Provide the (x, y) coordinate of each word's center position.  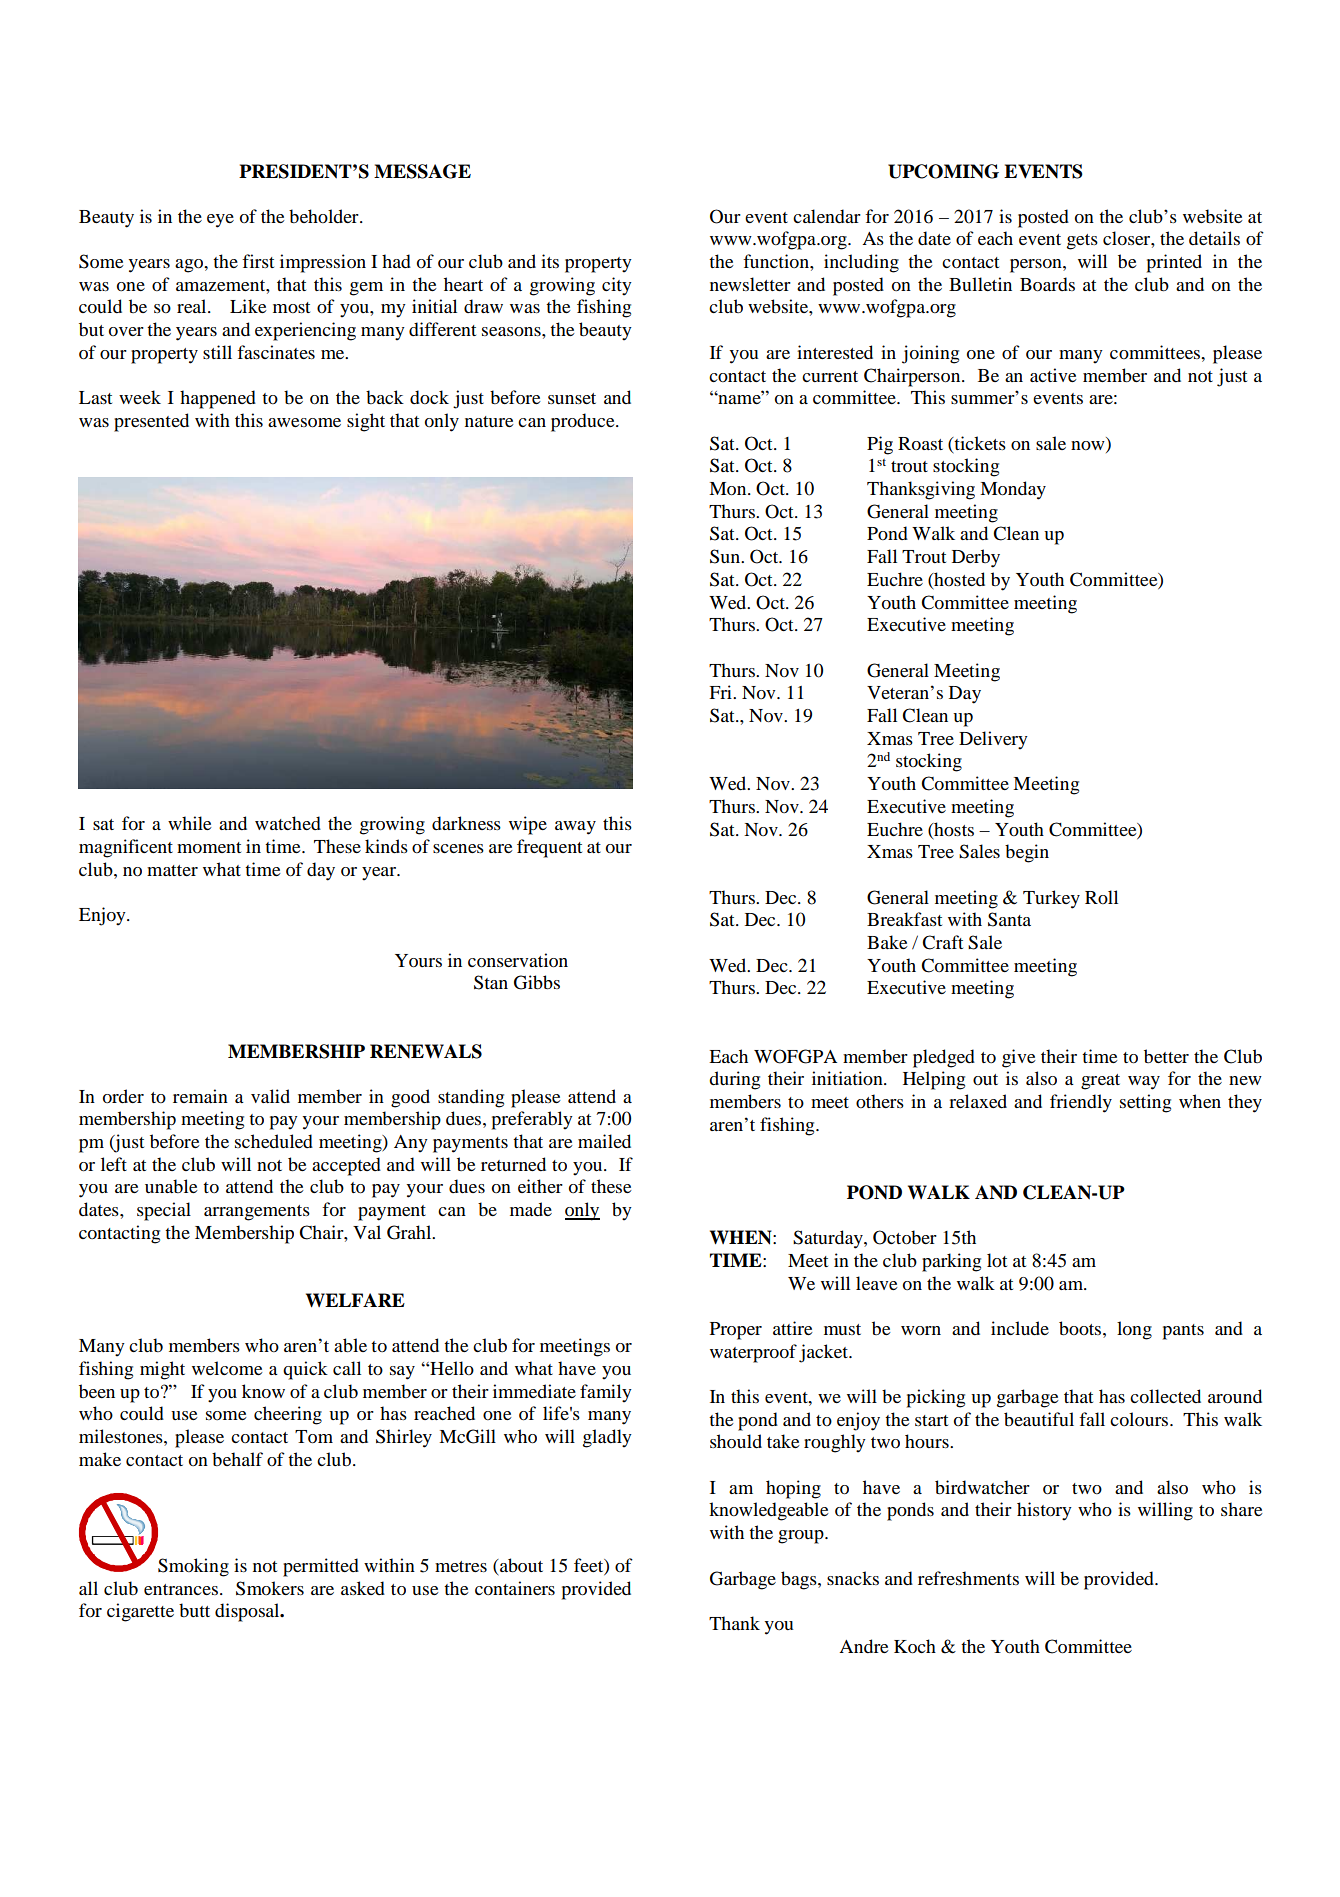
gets (1082, 242)
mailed (604, 1141)
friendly (1081, 1103)
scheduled (274, 1141)
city (617, 286)
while (190, 823)
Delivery (993, 740)
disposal (248, 1612)
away (575, 828)
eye (220, 221)
